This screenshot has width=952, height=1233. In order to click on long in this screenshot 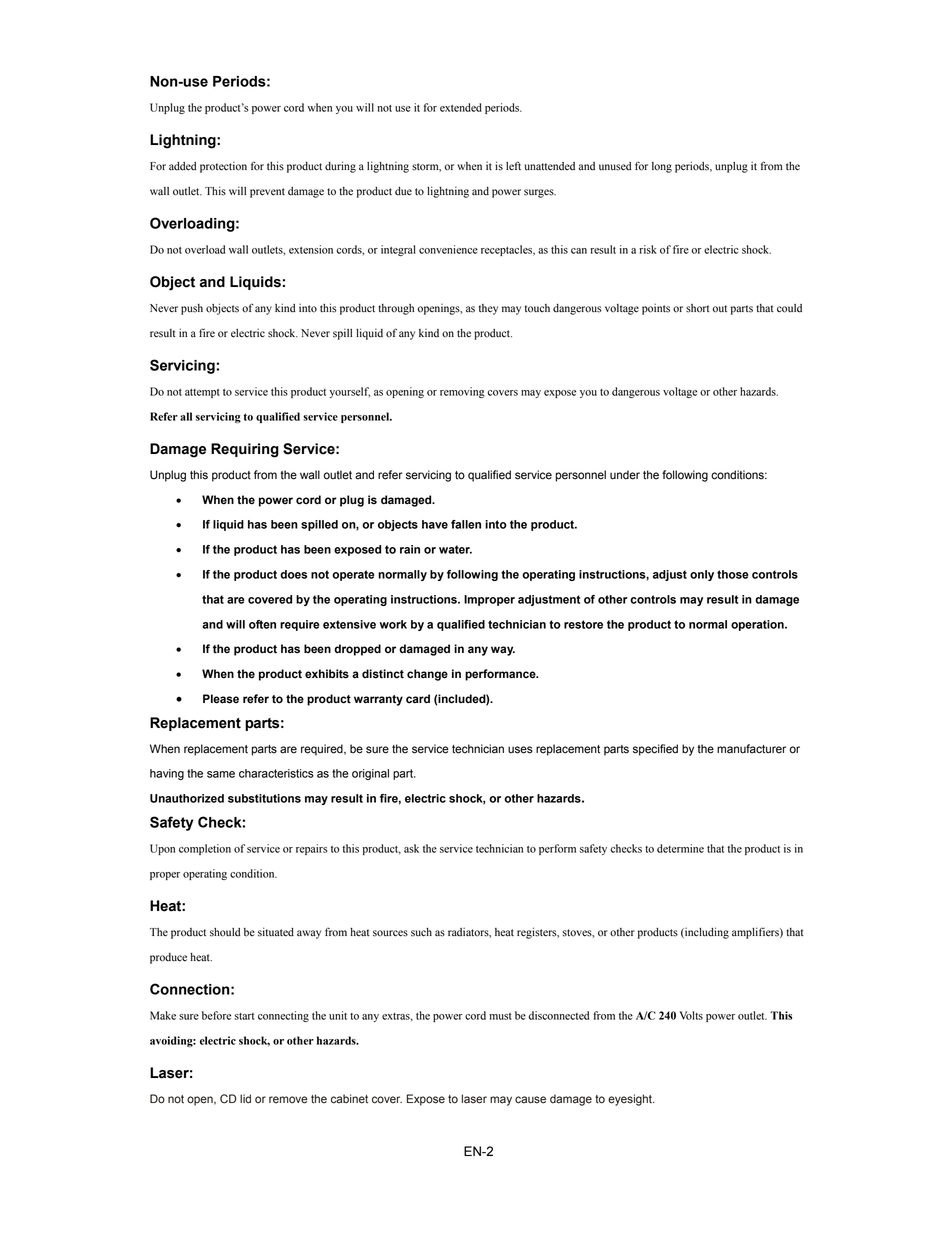, I will do `click(662, 167)`.
